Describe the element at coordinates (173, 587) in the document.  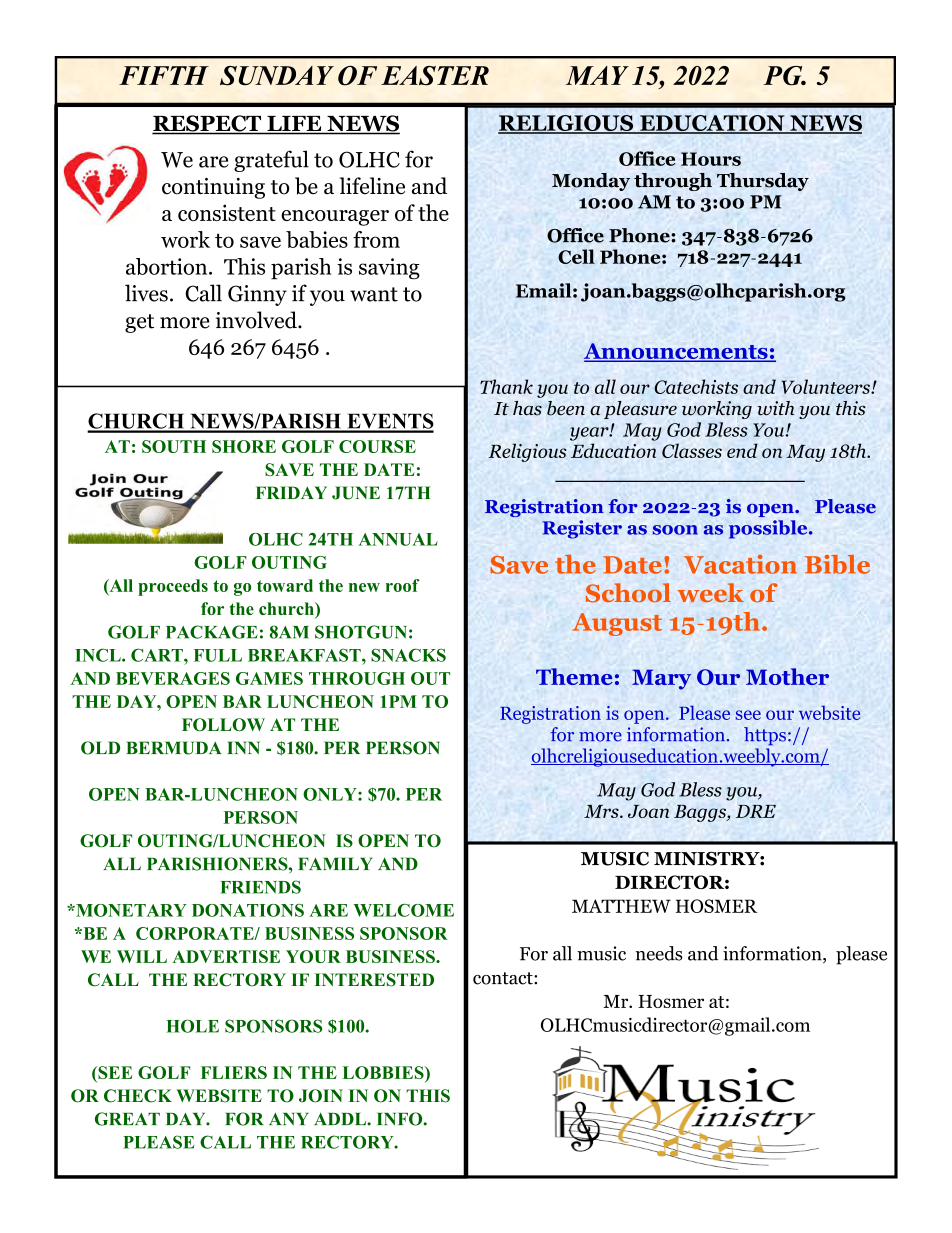
I see `proceeds` at that location.
